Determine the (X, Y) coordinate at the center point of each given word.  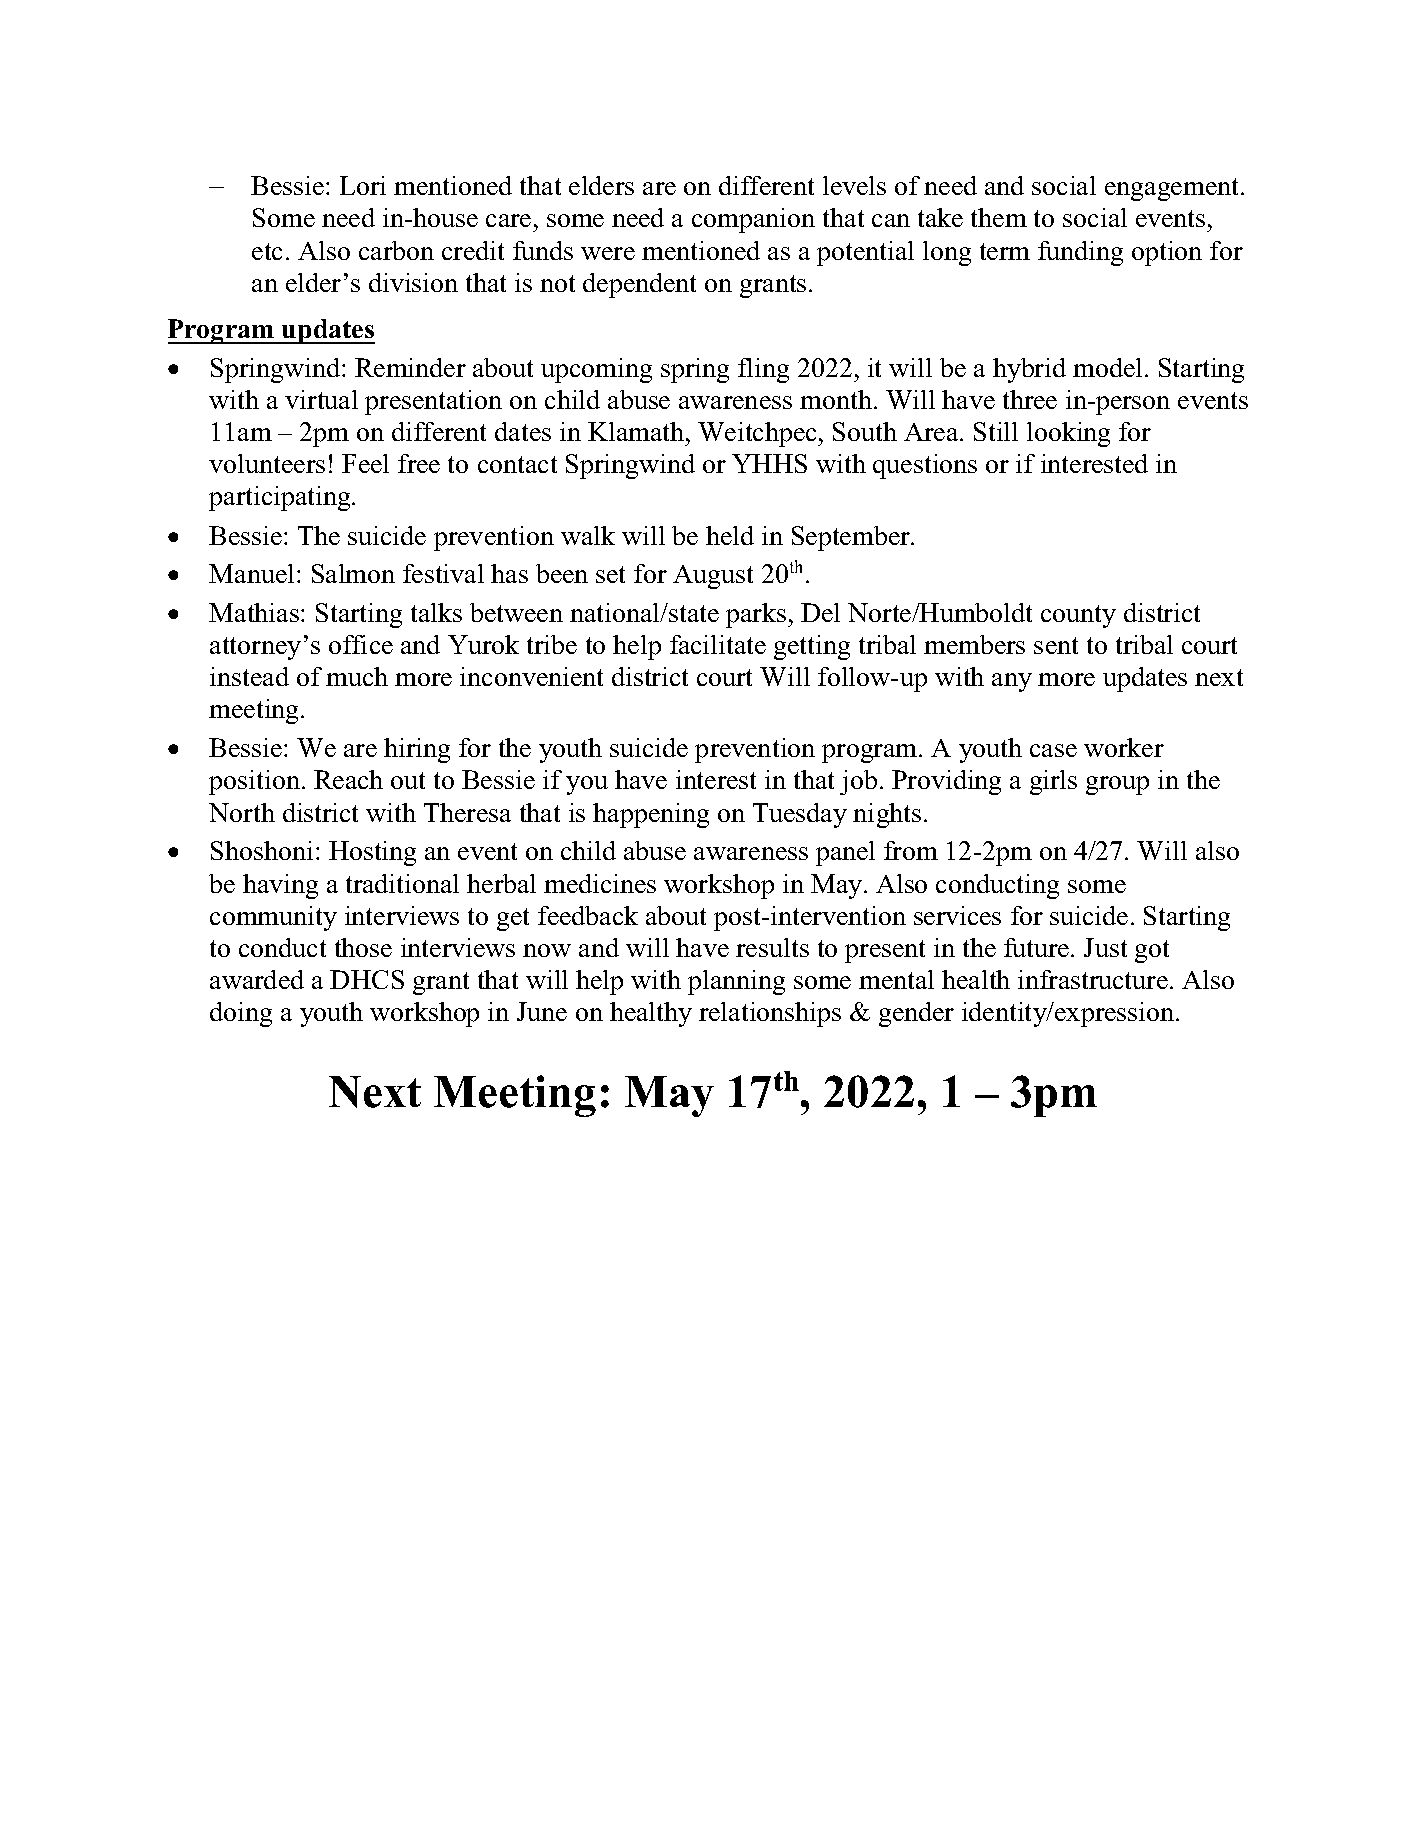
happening (651, 815)
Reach (348, 779)
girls (1053, 782)
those (363, 947)
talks (436, 612)
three (1030, 399)
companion (753, 220)
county (1078, 616)
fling (763, 370)
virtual (321, 399)
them (999, 217)
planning (736, 982)
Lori (363, 185)
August (713, 577)
